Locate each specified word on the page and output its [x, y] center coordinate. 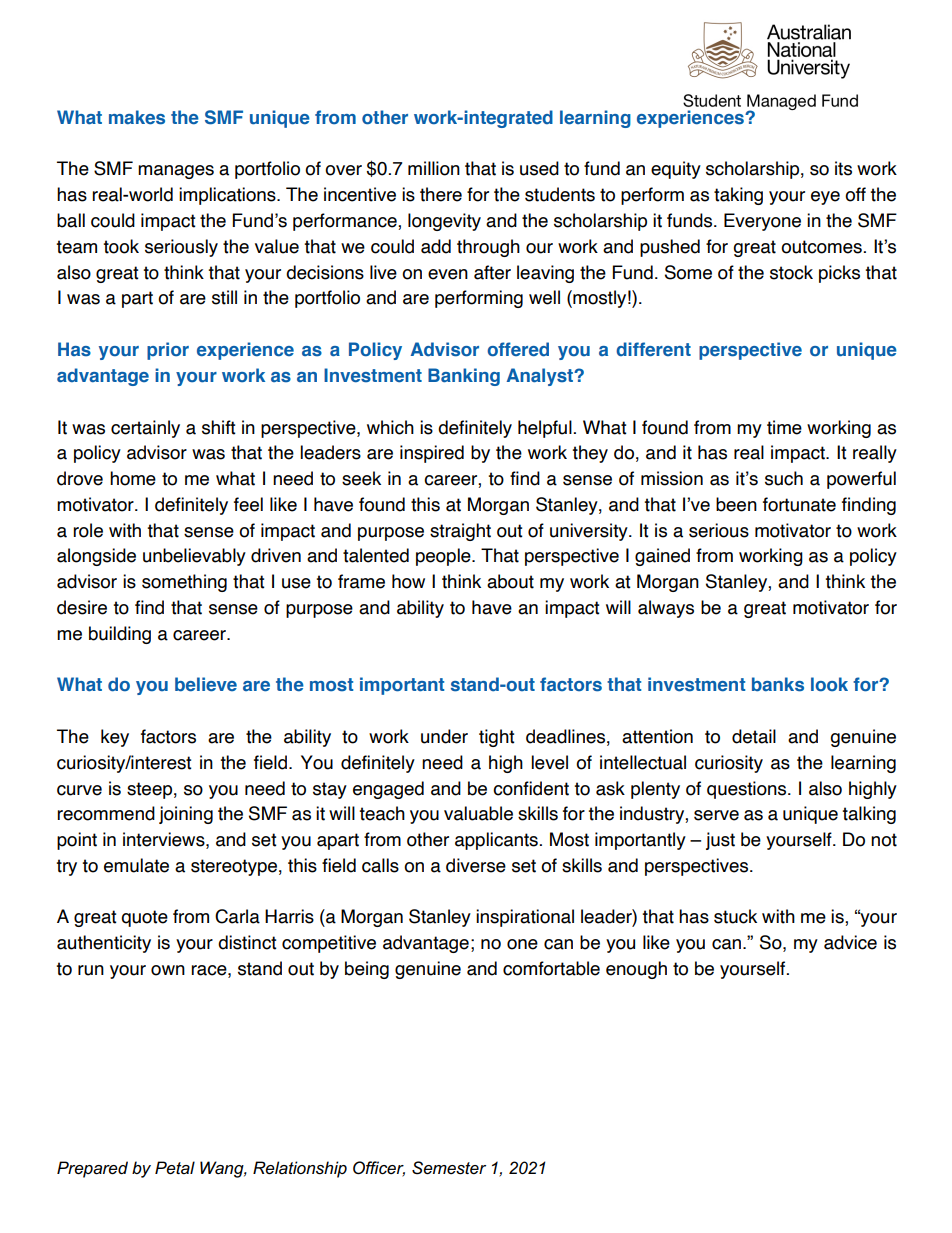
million [434, 168]
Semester [449, 1168]
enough [636, 970]
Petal [175, 1168]
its [843, 168]
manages [176, 172]
